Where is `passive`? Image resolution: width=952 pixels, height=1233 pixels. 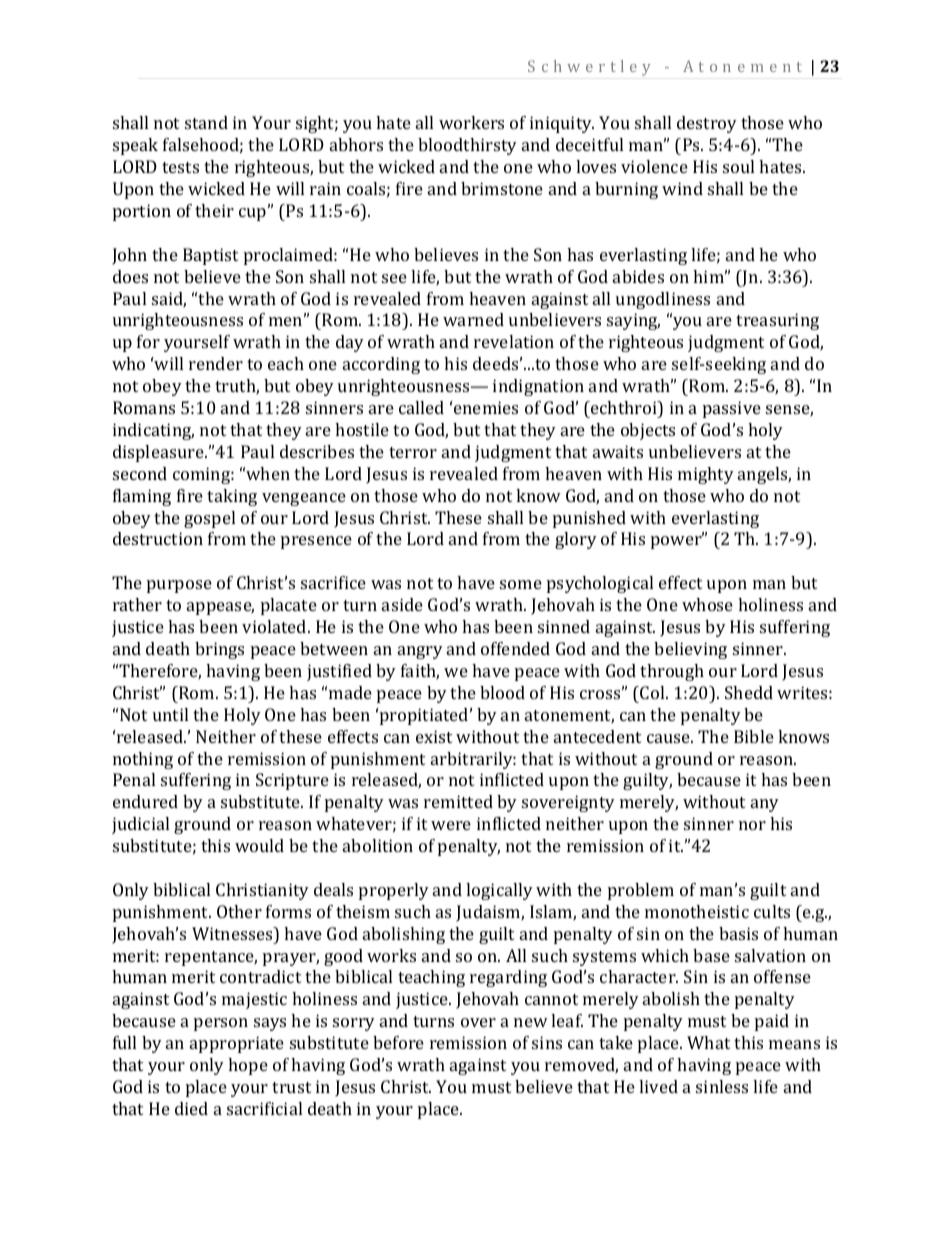 passive is located at coordinates (732, 409).
